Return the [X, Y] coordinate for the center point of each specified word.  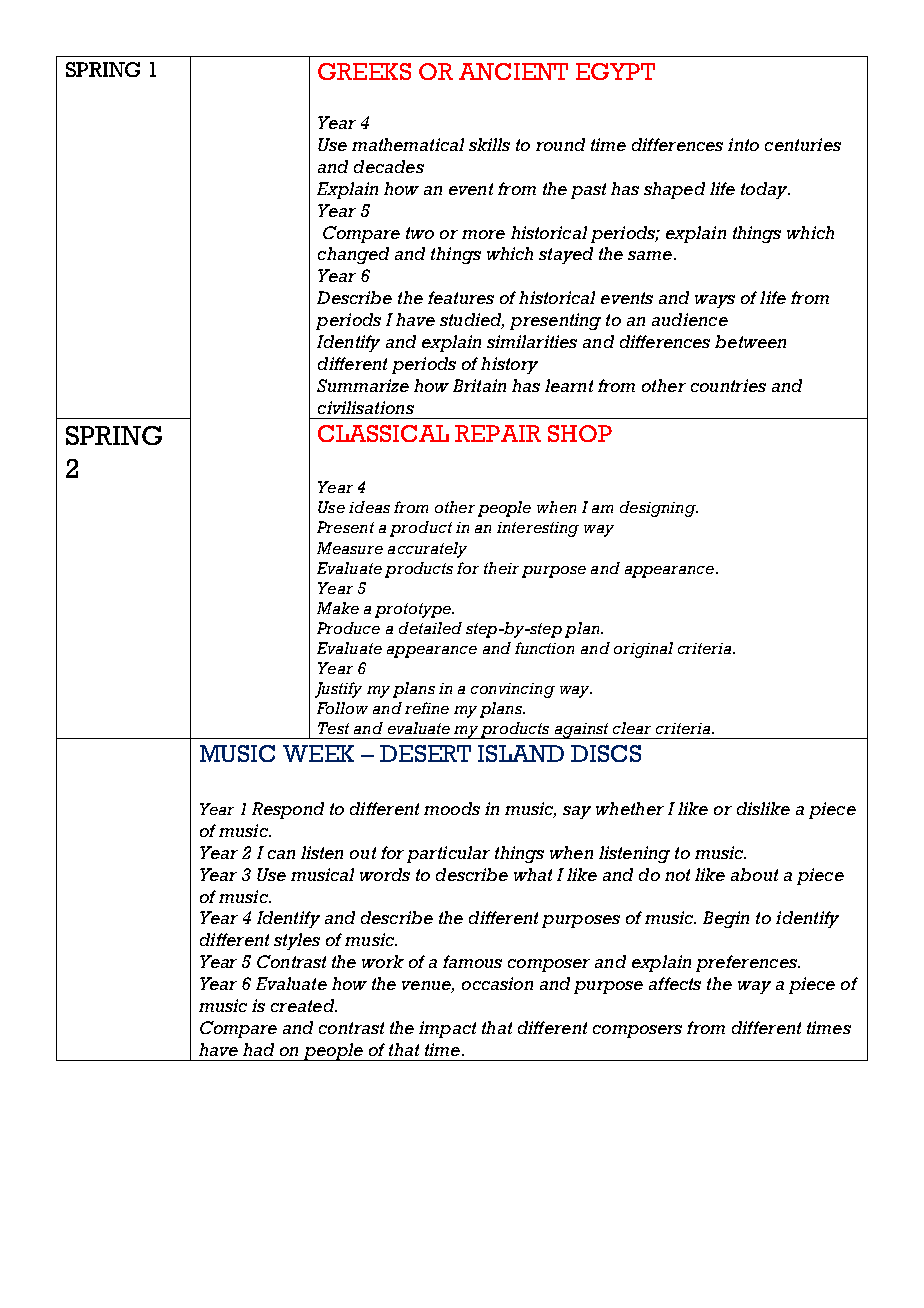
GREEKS [364, 71]
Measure [350, 548]
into [743, 144]
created [304, 1005]
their [501, 568]
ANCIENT [513, 71]
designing [659, 509]
